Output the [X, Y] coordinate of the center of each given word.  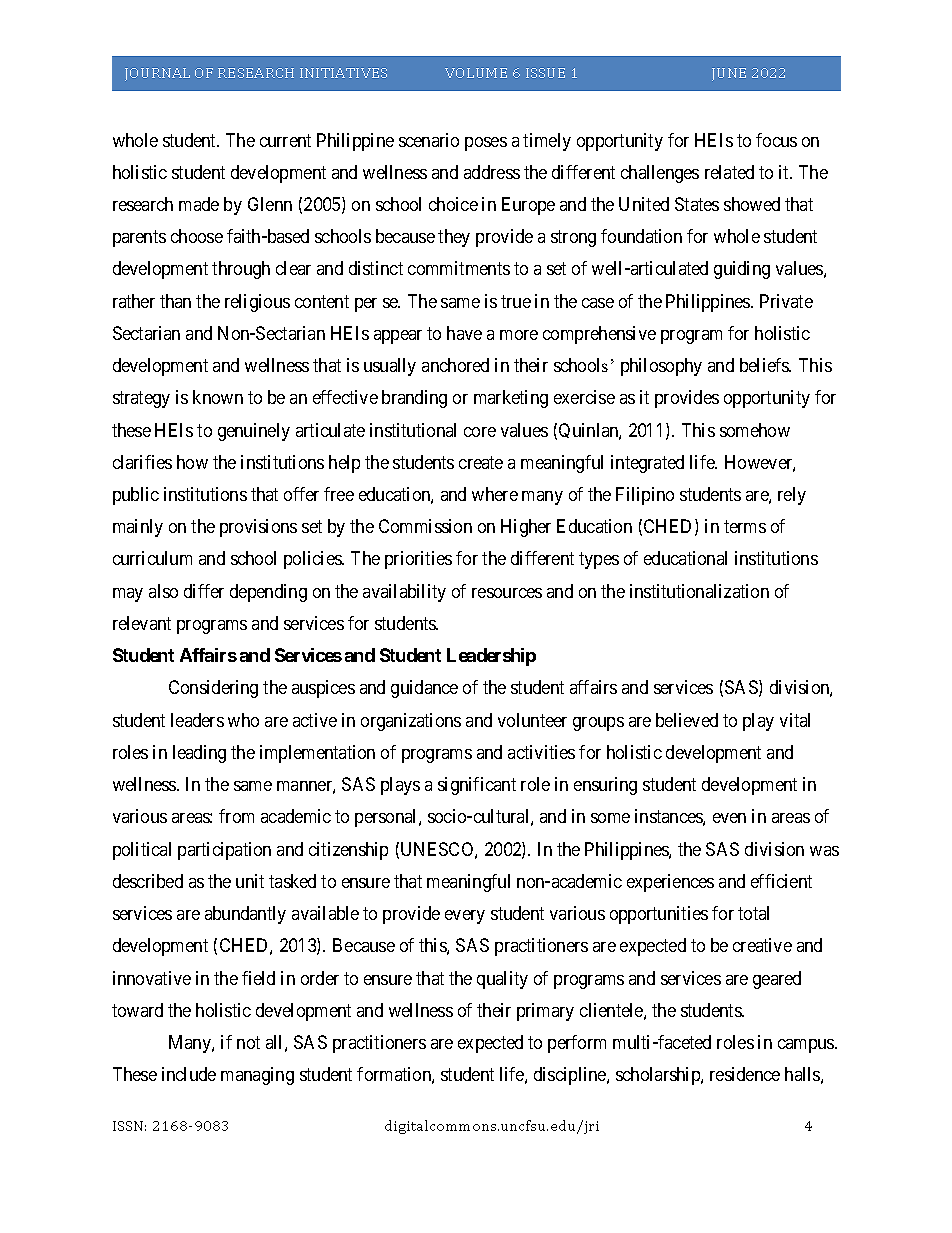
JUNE [729, 74]
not [248, 1042]
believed [687, 720]
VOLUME [476, 73]
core [480, 432]
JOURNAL [157, 74]
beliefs [765, 365]
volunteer [532, 720]
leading [199, 754]
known [218, 397]
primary [545, 1012]
